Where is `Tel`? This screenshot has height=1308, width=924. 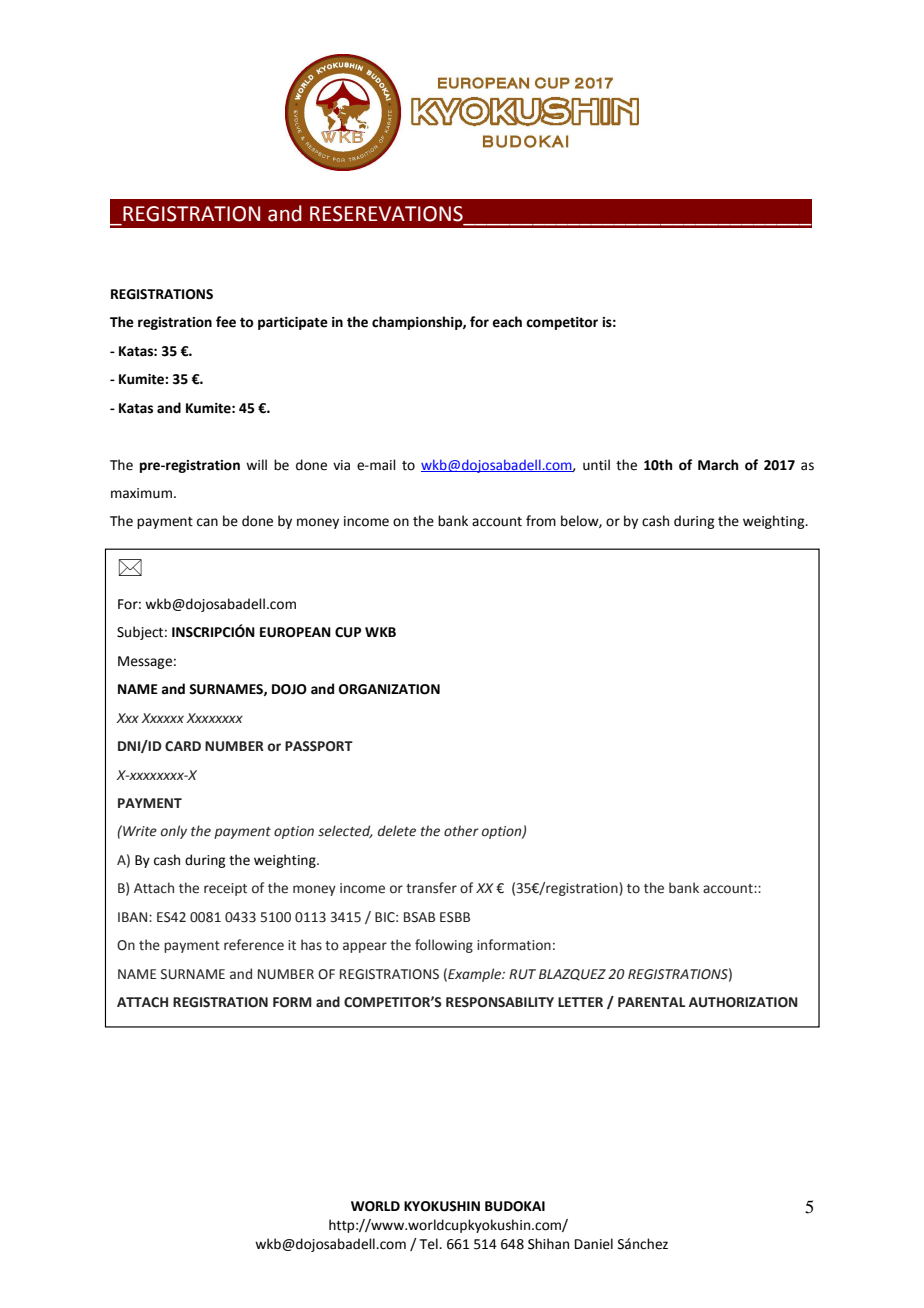
Tel is located at coordinates (430, 1244).
